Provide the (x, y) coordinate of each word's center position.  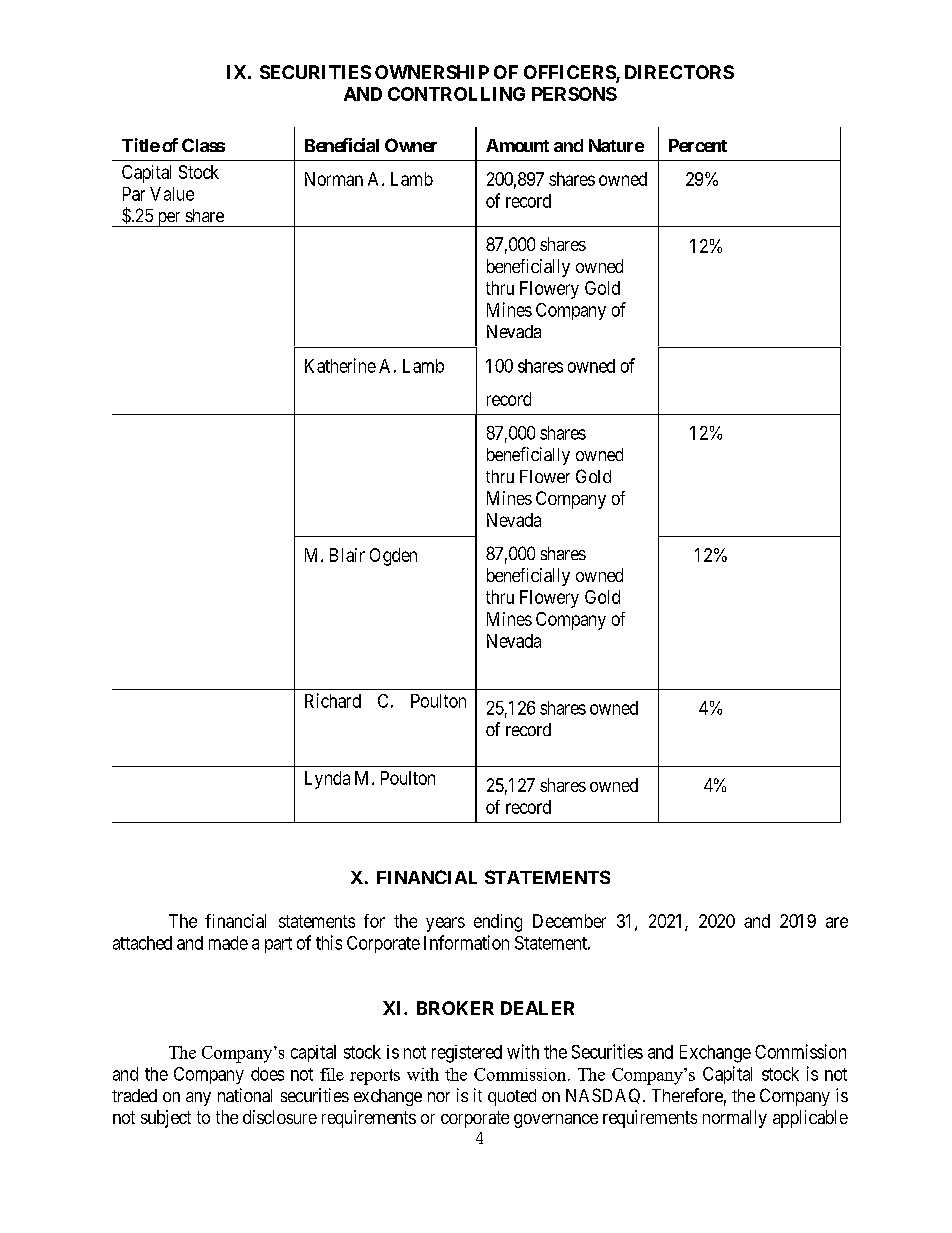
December (569, 921)
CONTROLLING (456, 94)
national (245, 1095)
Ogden (393, 557)
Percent (698, 145)
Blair (347, 555)
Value (172, 194)
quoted (512, 1097)
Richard (333, 700)
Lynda (327, 780)
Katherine (340, 365)
